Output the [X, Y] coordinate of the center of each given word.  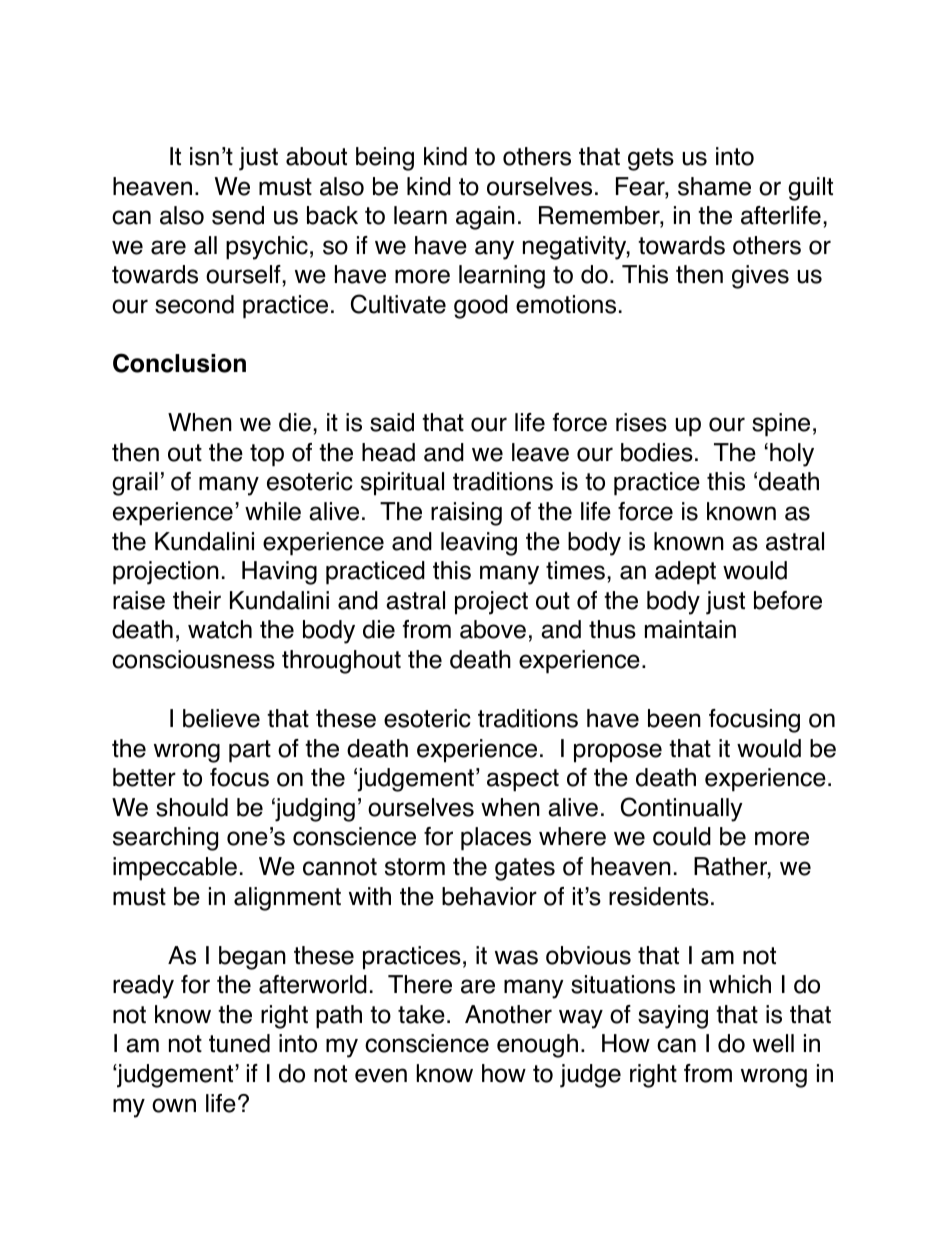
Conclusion [179, 363]
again [485, 218]
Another [508, 1014]
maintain [690, 629]
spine [781, 425]
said [392, 422]
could [682, 836]
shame [714, 186]
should [192, 807]
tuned [239, 1043]
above [493, 629]
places [496, 839]
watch [220, 629]
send [238, 215]
